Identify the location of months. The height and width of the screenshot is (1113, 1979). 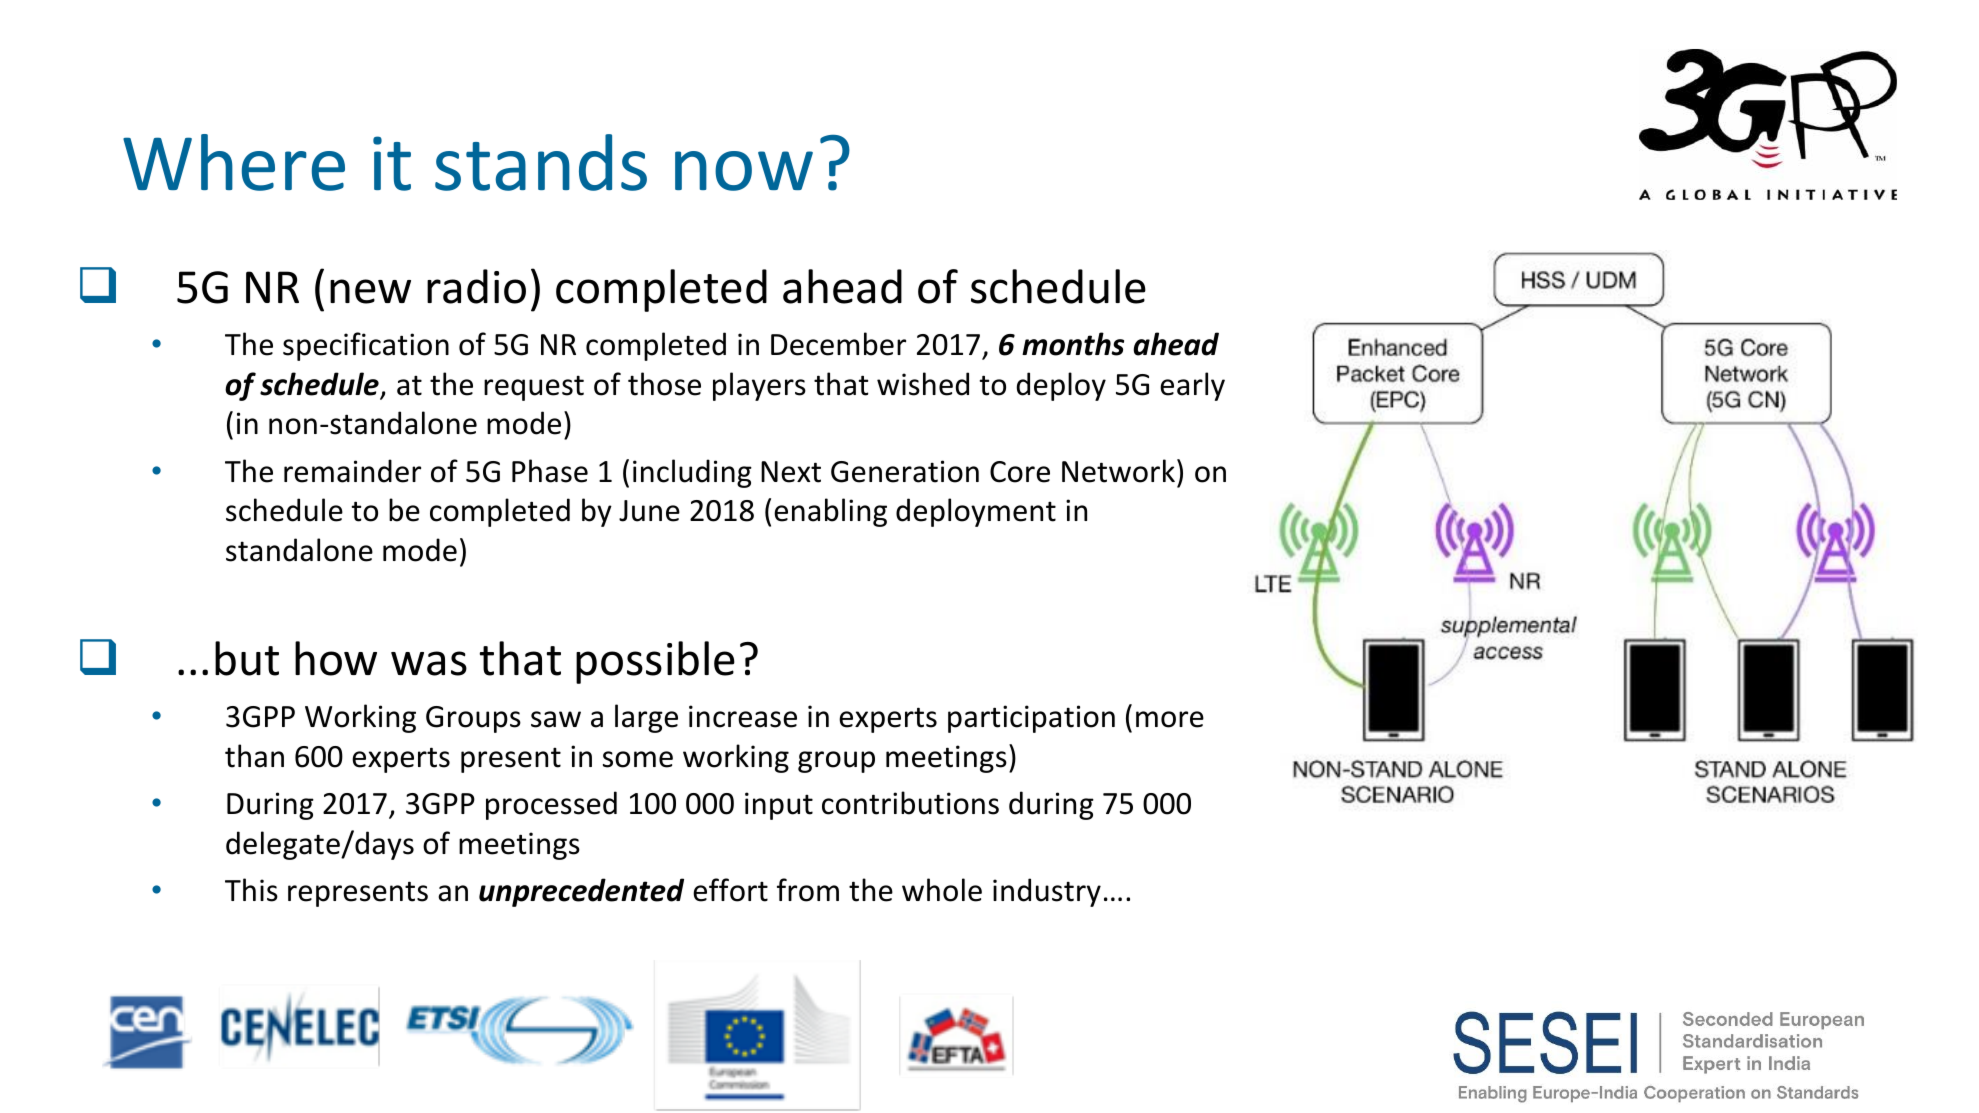
(1073, 344).
